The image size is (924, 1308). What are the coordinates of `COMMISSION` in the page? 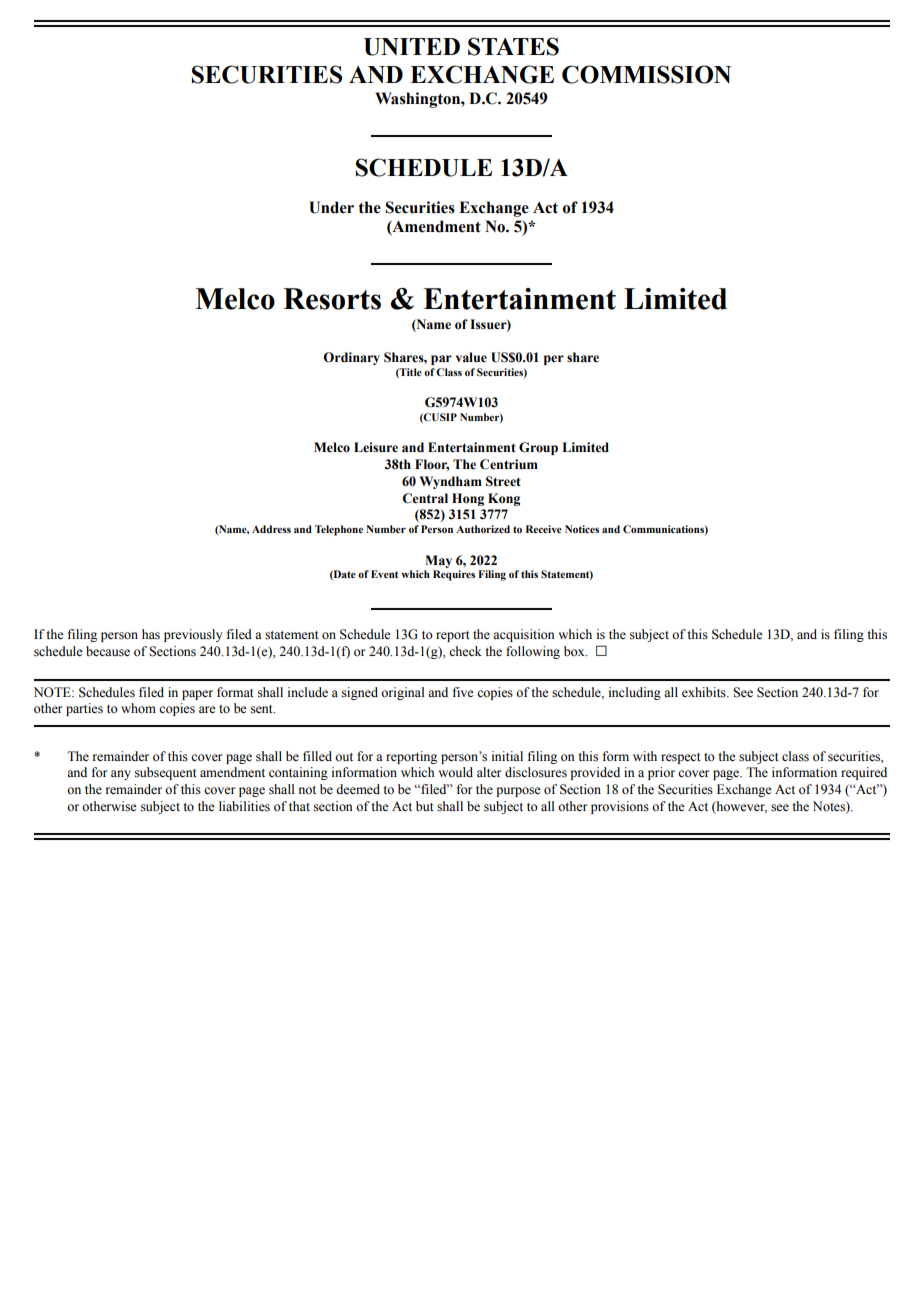 It's located at (646, 74).
